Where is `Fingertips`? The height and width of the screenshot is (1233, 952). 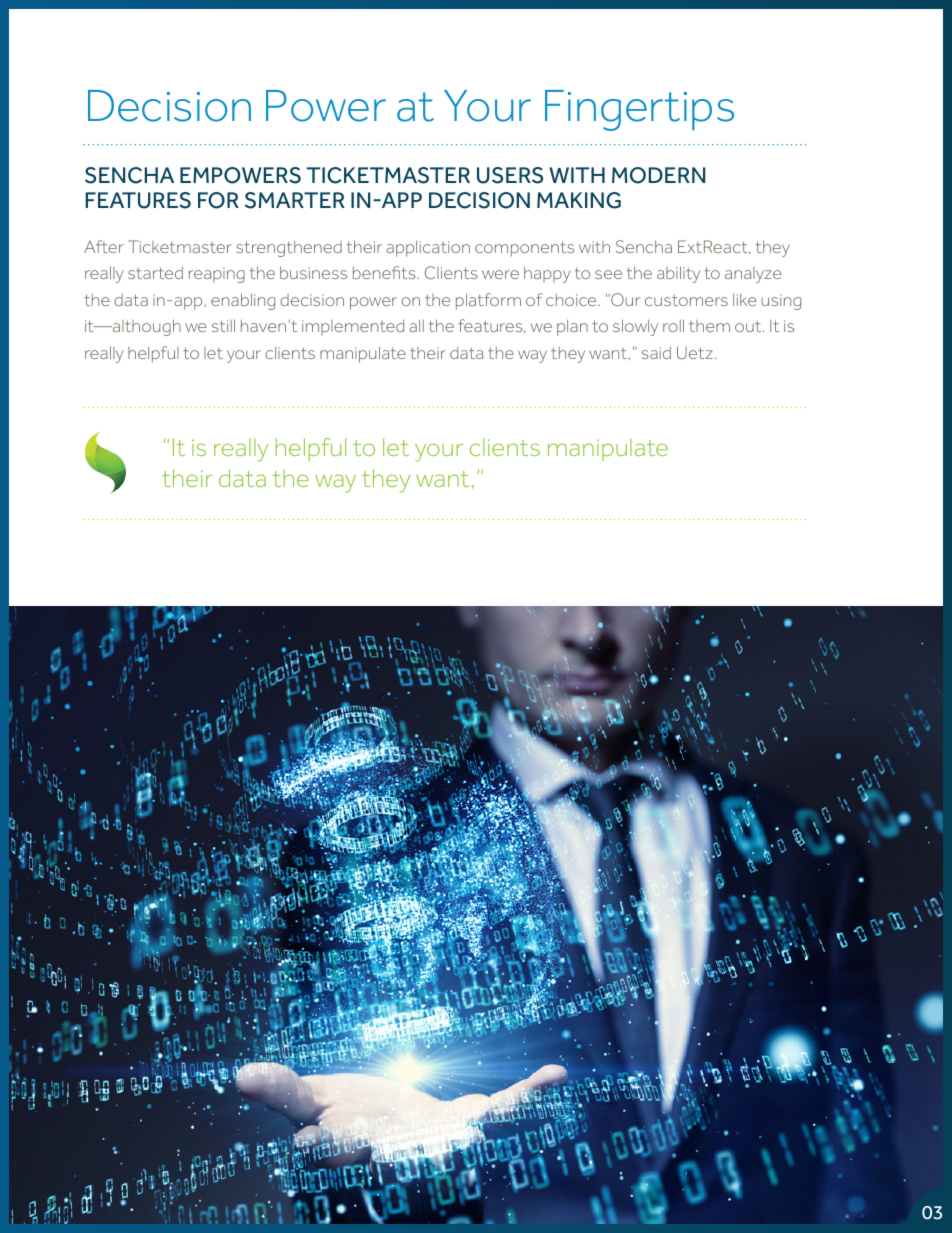
Fingertips is located at coordinates (639, 110).
